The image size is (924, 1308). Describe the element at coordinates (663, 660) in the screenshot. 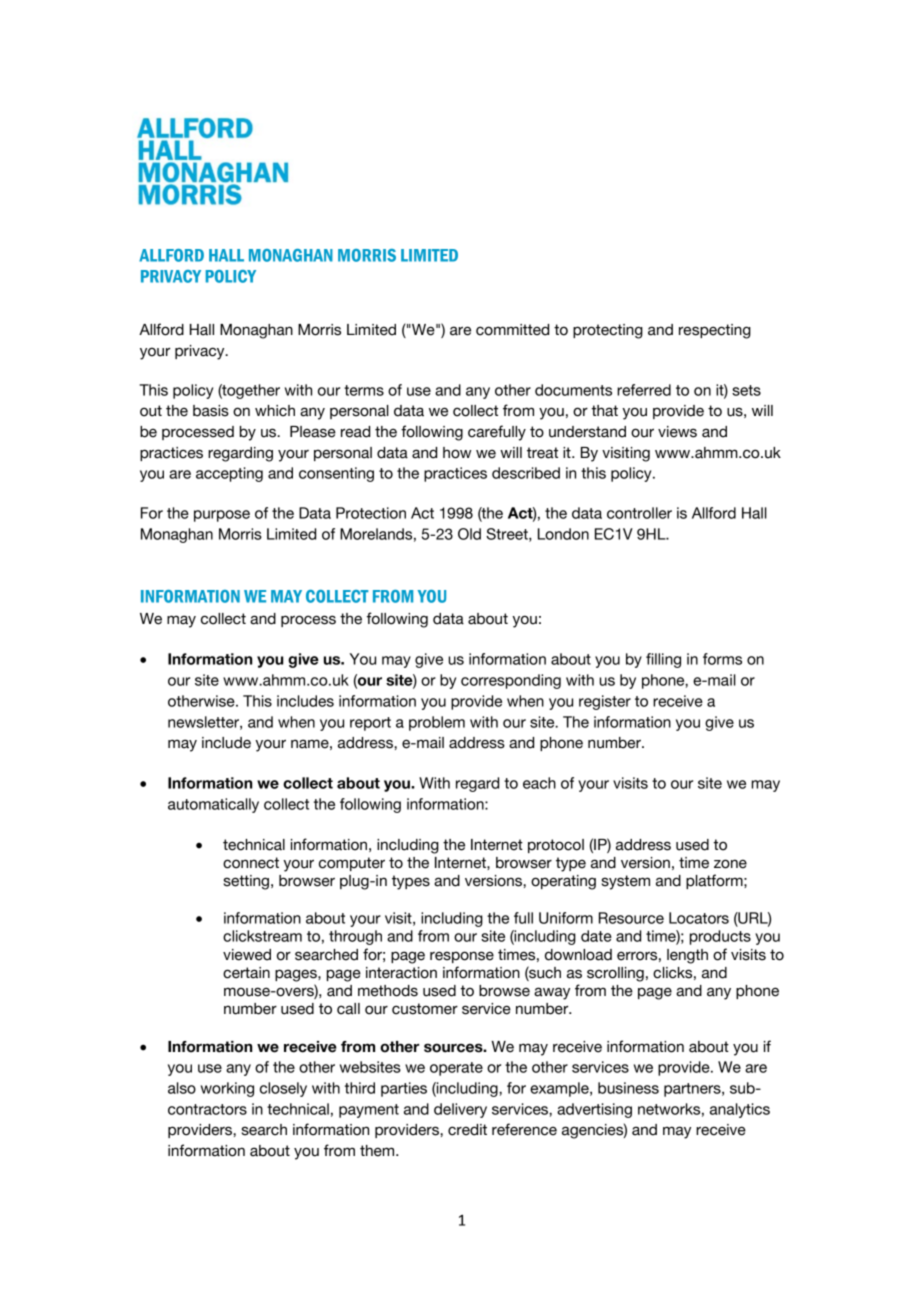

I see `filling` at that location.
